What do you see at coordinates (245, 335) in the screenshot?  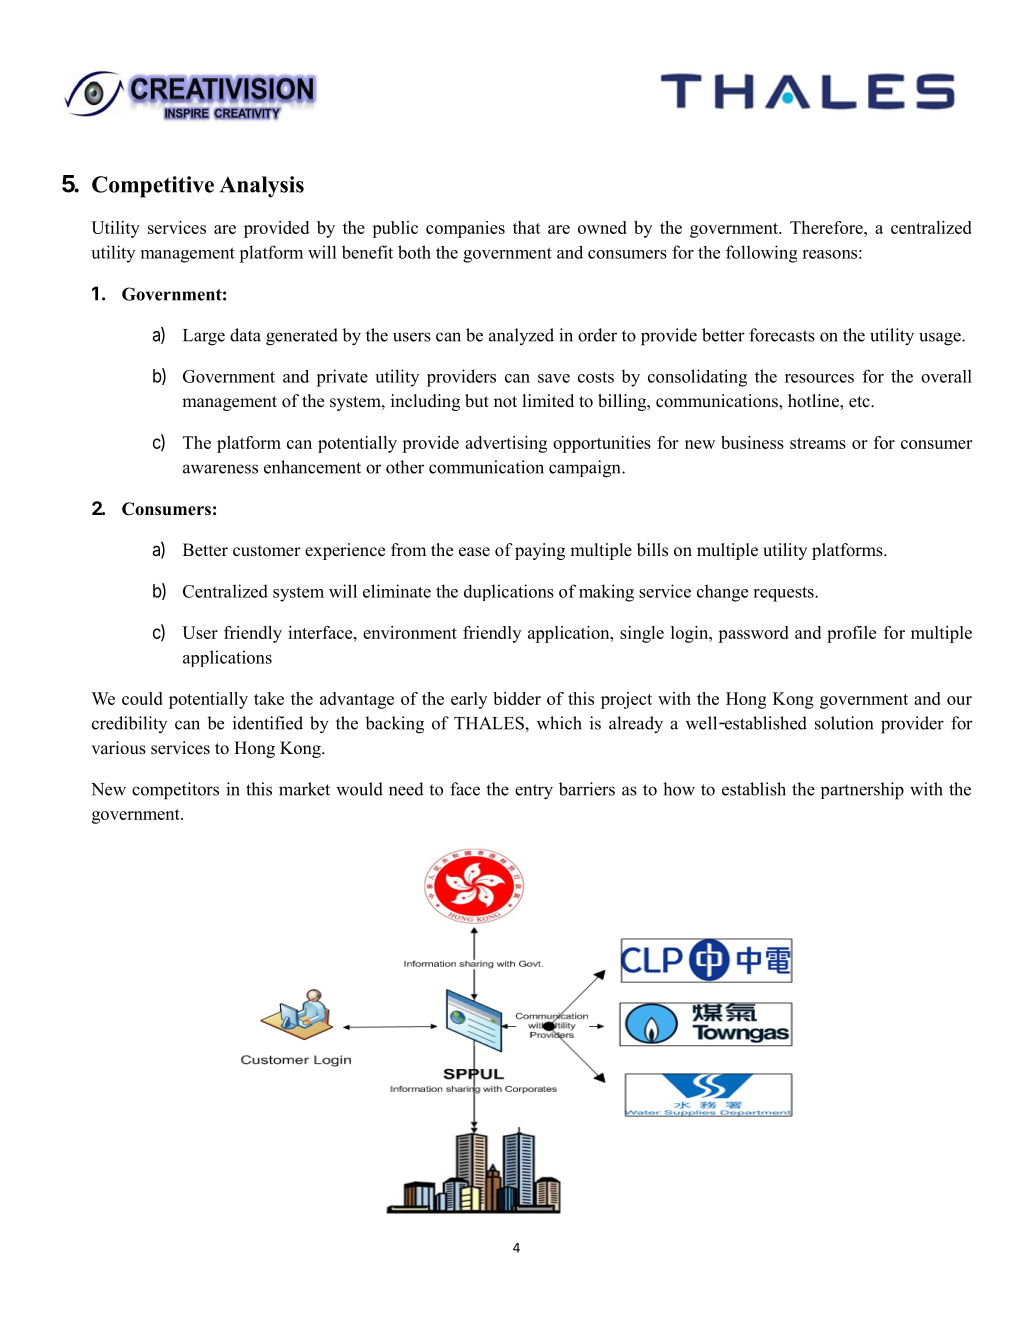 I see `data` at bounding box center [245, 335].
